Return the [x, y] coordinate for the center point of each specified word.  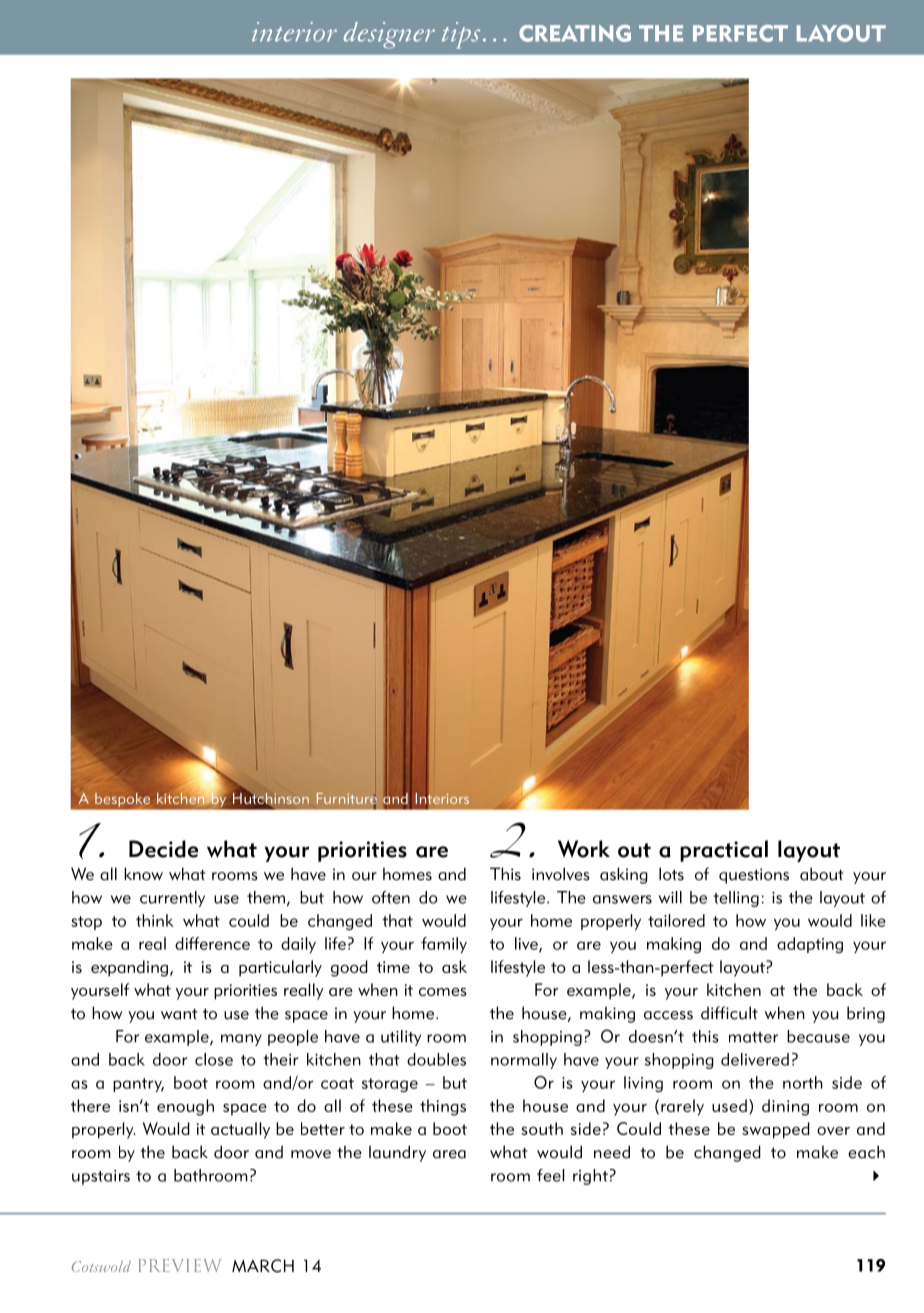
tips [461, 35]
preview [180, 1265]
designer [389, 35]
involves [561, 874]
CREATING [575, 33]
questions [754, 876]
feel [550, 1175]
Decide [163, 849]
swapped [776, 1130]
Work [584, 849]
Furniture [347, 800]
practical [724, 851]
